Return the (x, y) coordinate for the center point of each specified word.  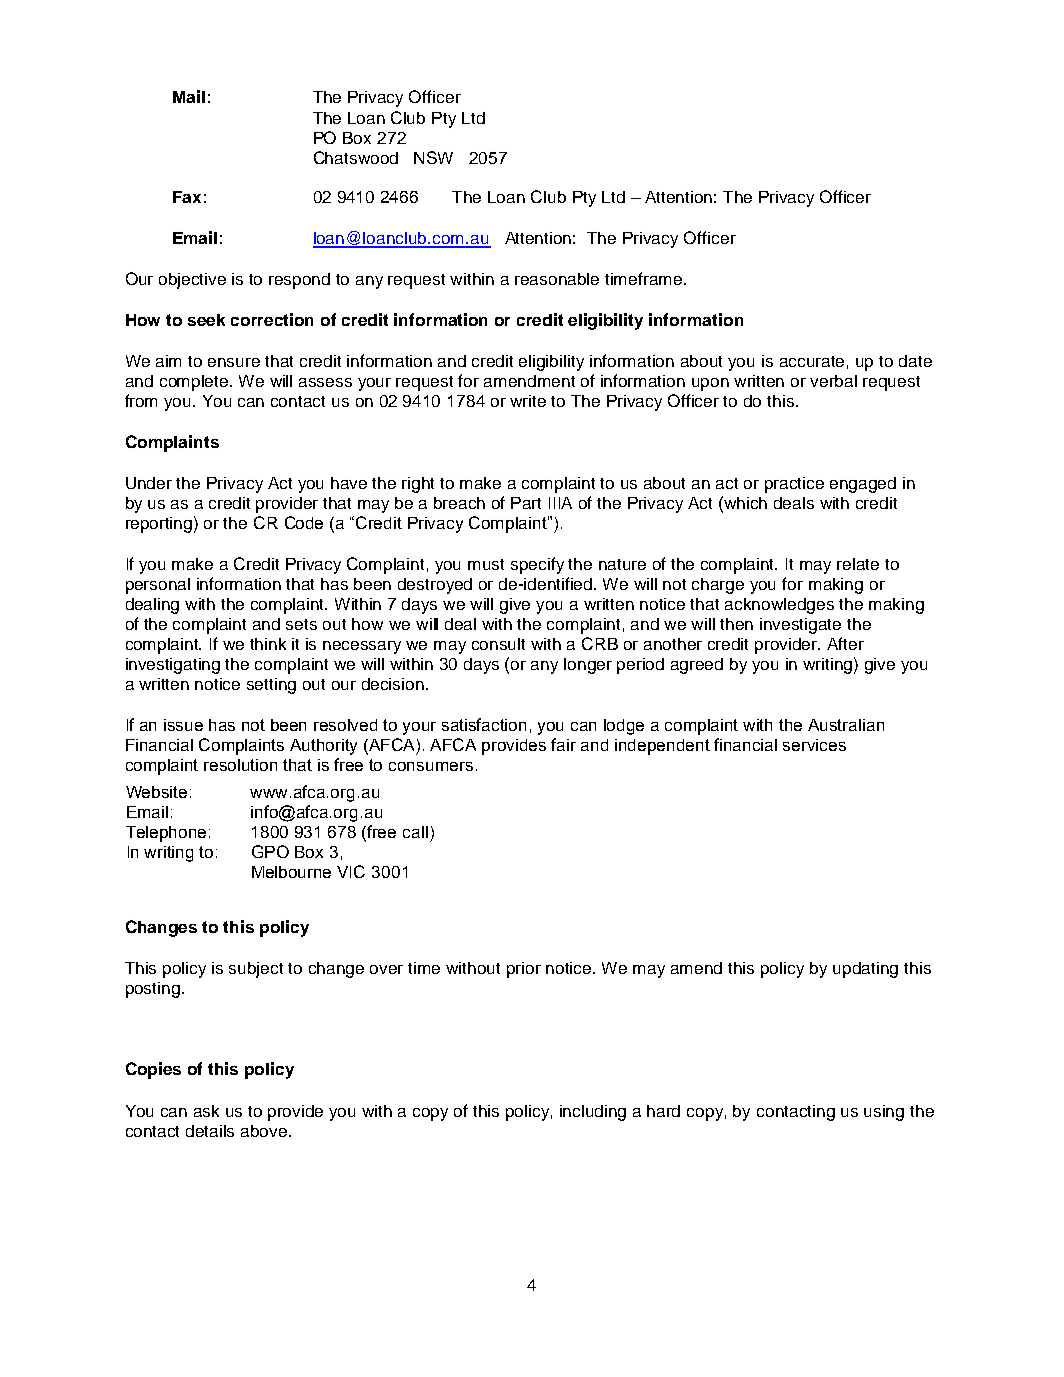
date (915, 361)
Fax (187, 197)
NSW (433, 157)
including (593, 1113)
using (884, 1113)
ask (206, 1111)
